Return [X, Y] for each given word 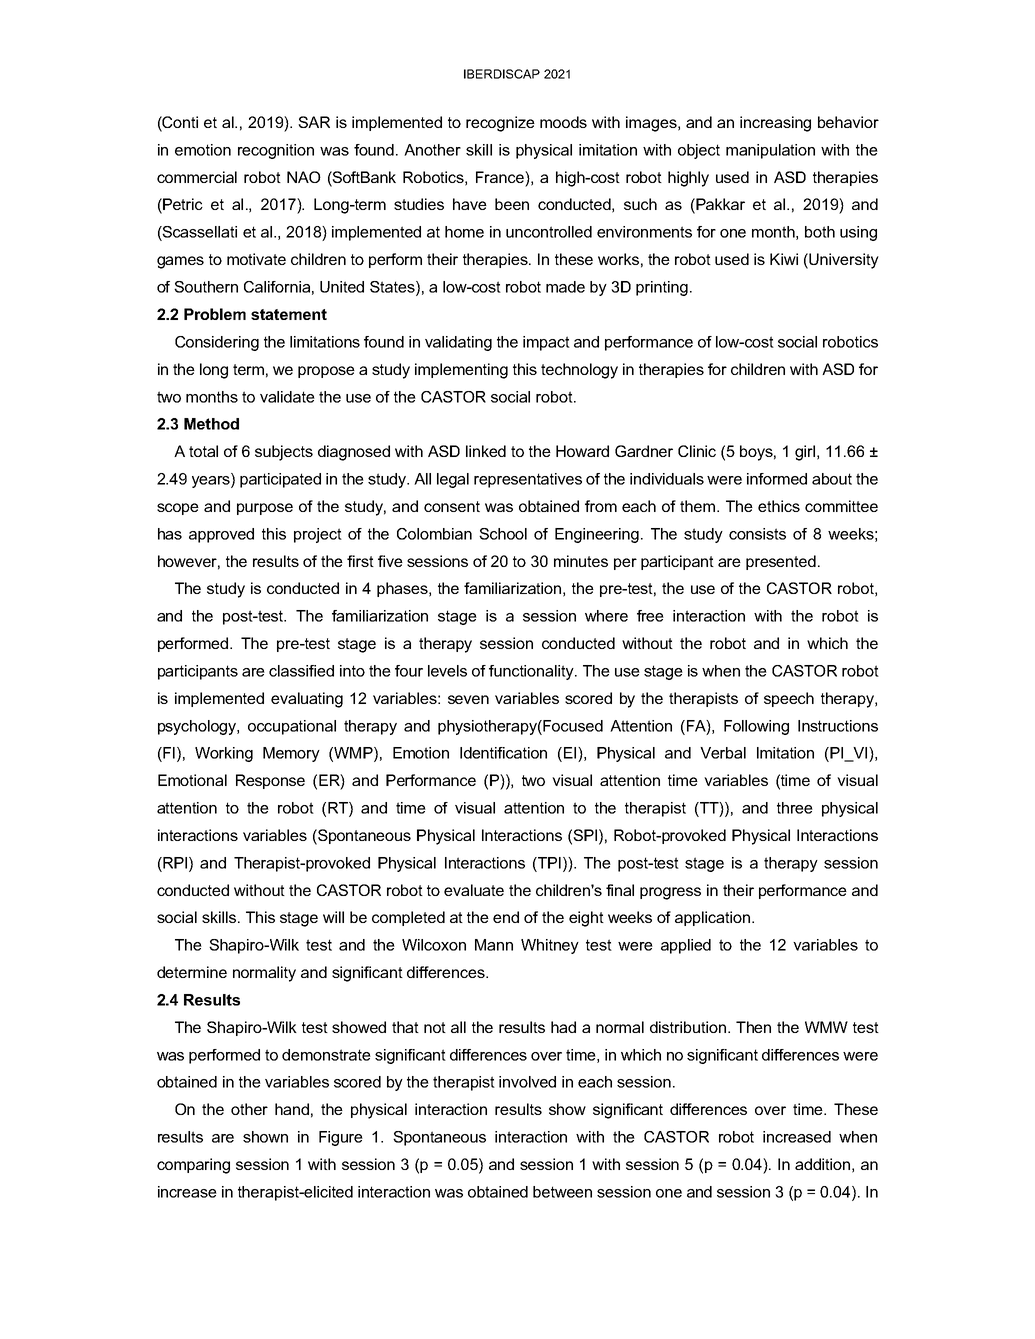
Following [756, 727]
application [712, 918]
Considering [217, 343]
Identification [503, 753]
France [501, 177]
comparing [193, 1166]
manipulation [770, 151]
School [503, 534]
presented [781, 562]
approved [221, 535]
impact [546, 343]
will [333, 917]
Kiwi [784, 259]
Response [270, 781]
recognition [276, 151]
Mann [494, 945]
